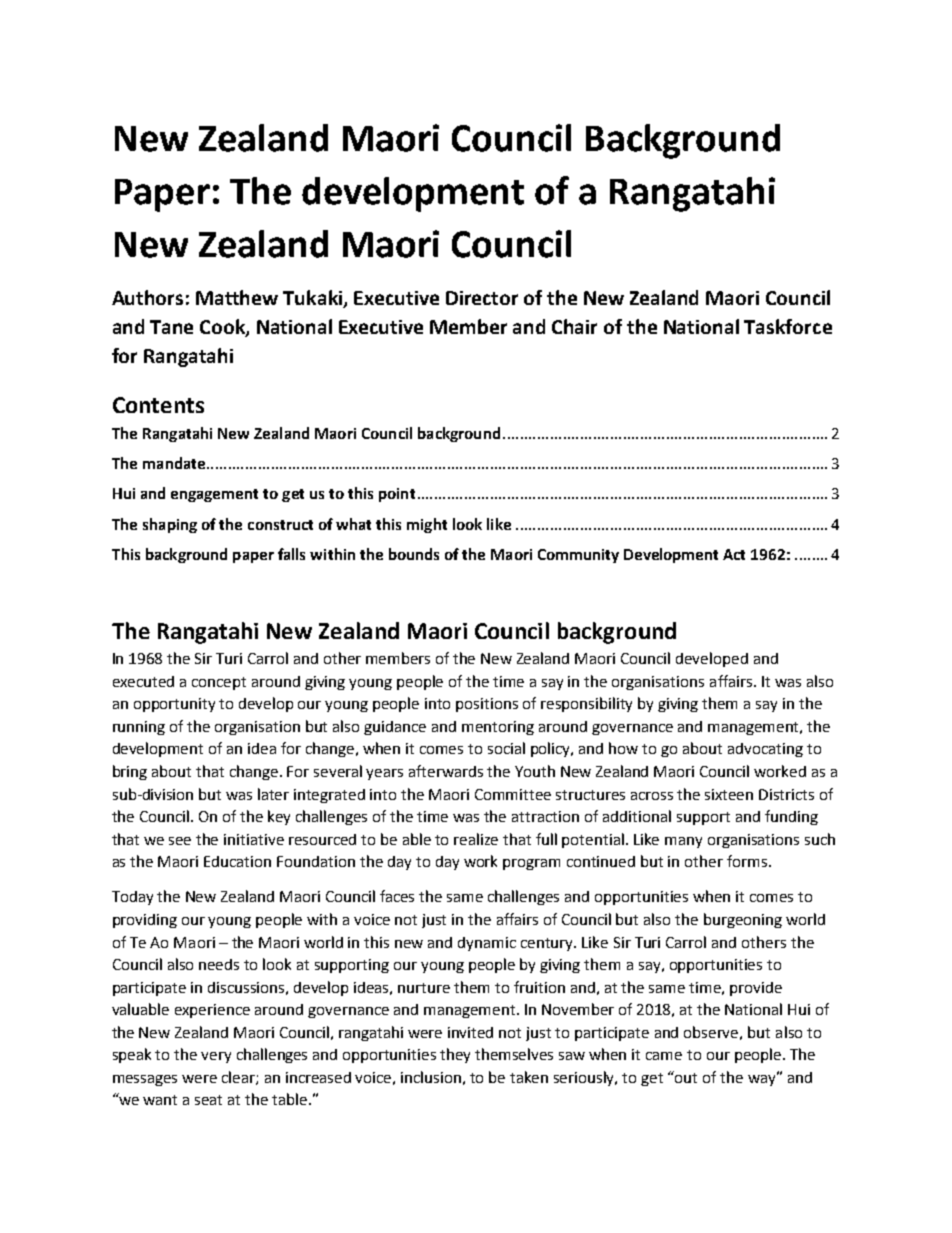 The width and height of the screenshot is (952, 1233). Describe the element at coordinates (482, 298) in the screenshot. I see `Director` at that location.
